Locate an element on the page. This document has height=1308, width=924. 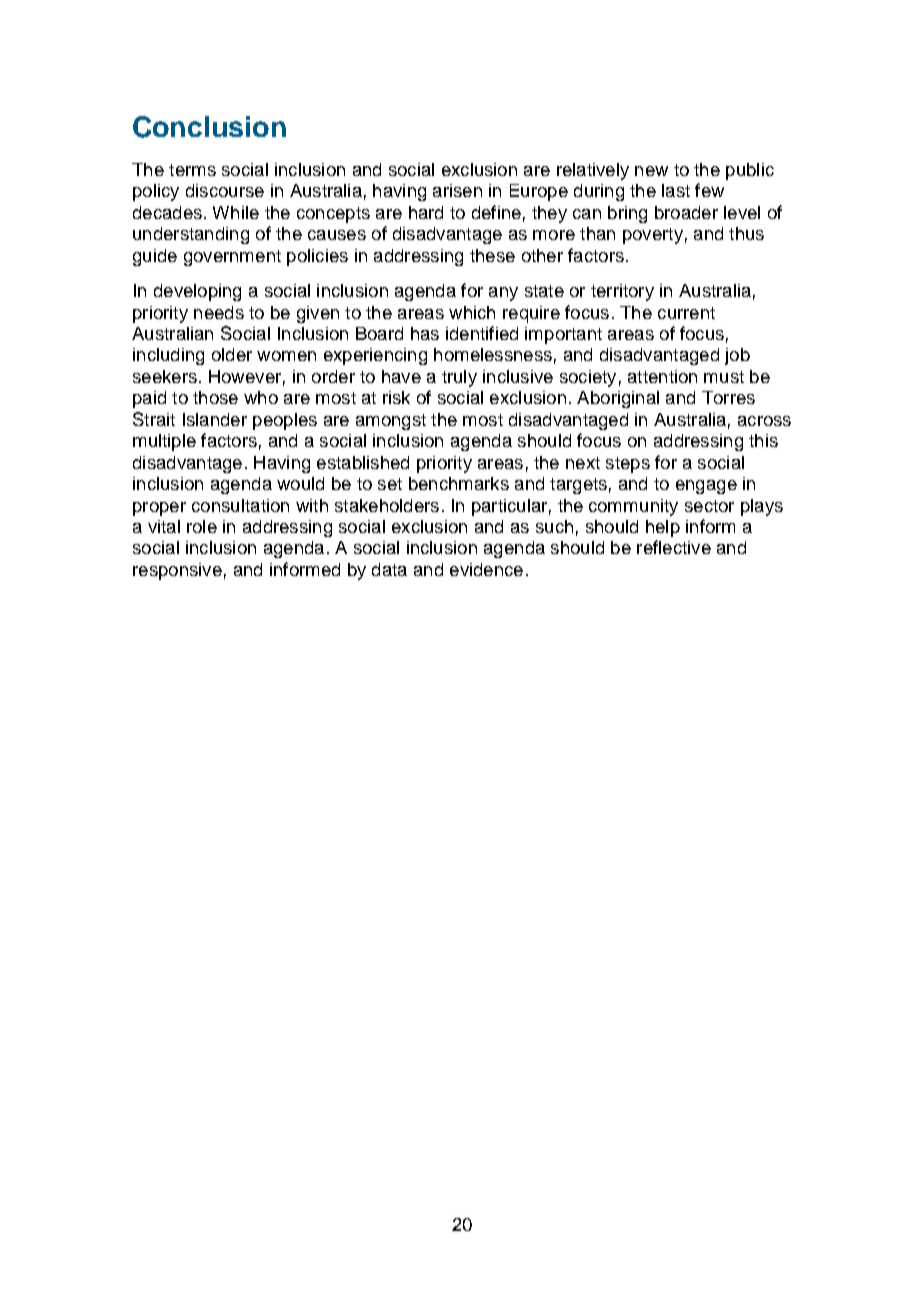
responsive is located at coordinates (177, 571).
